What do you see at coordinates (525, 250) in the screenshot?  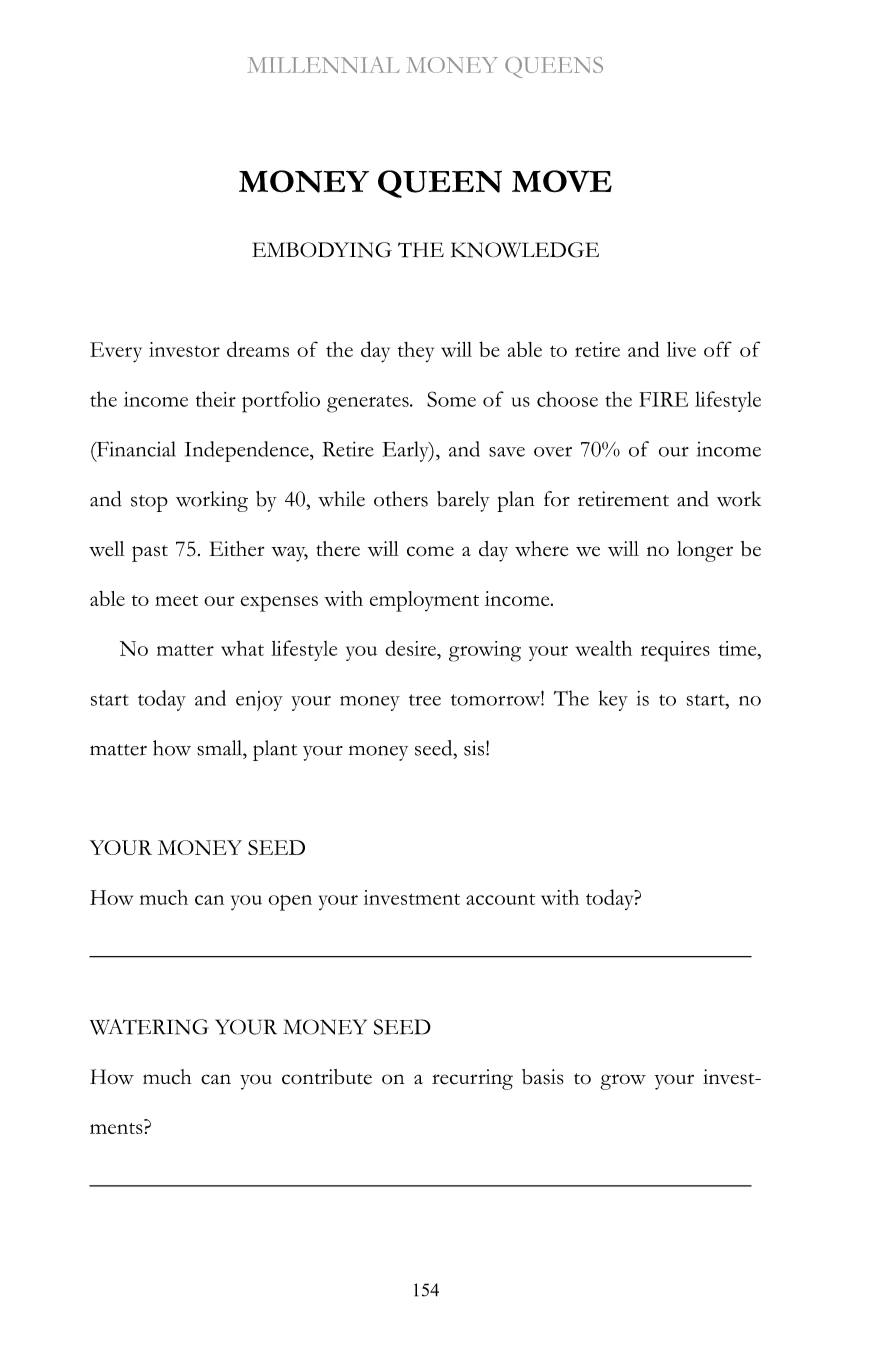 I see `KNOWLEDGE` at bounding box center [525, 250].
